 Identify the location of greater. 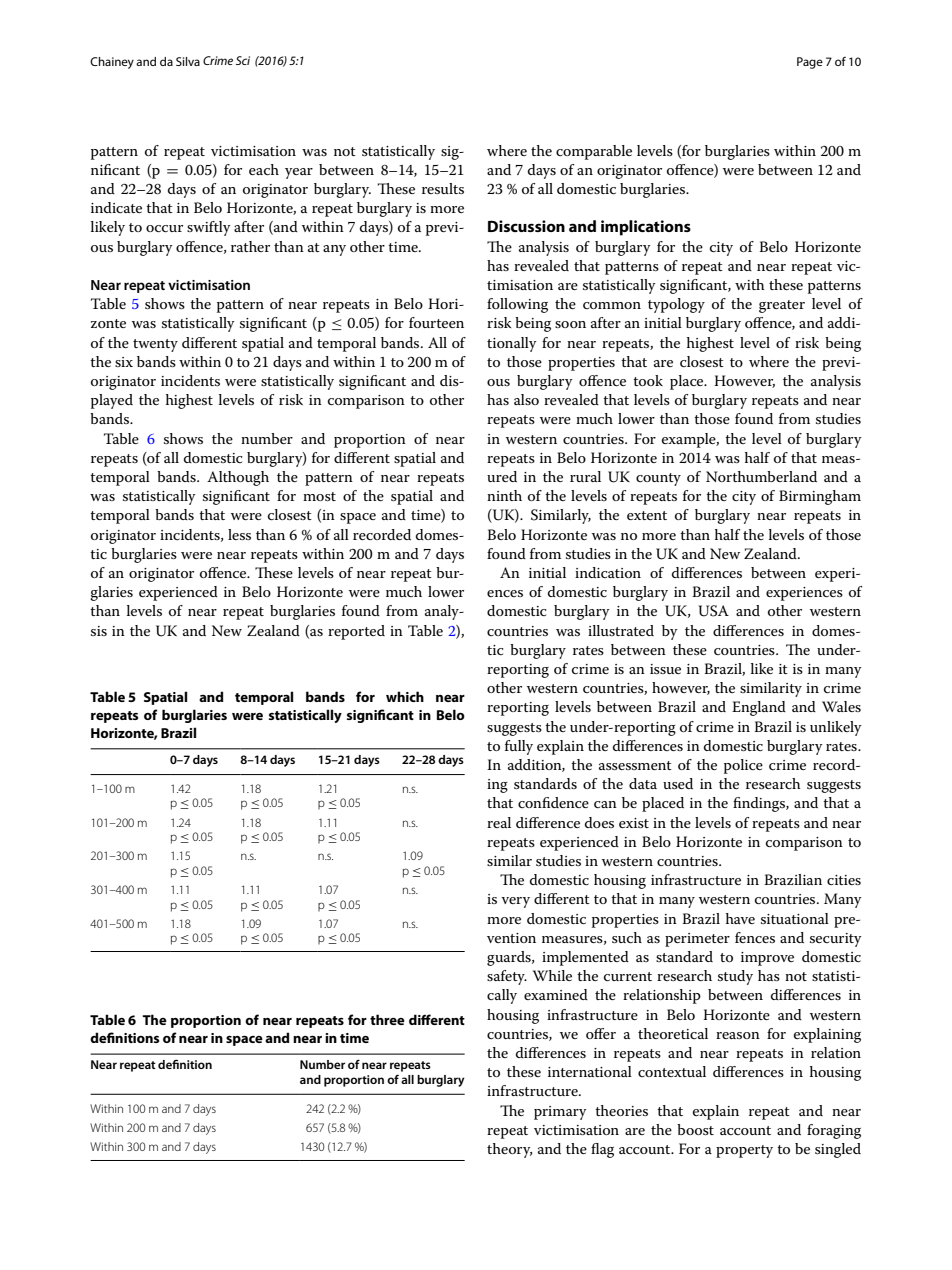
(782, 306).
